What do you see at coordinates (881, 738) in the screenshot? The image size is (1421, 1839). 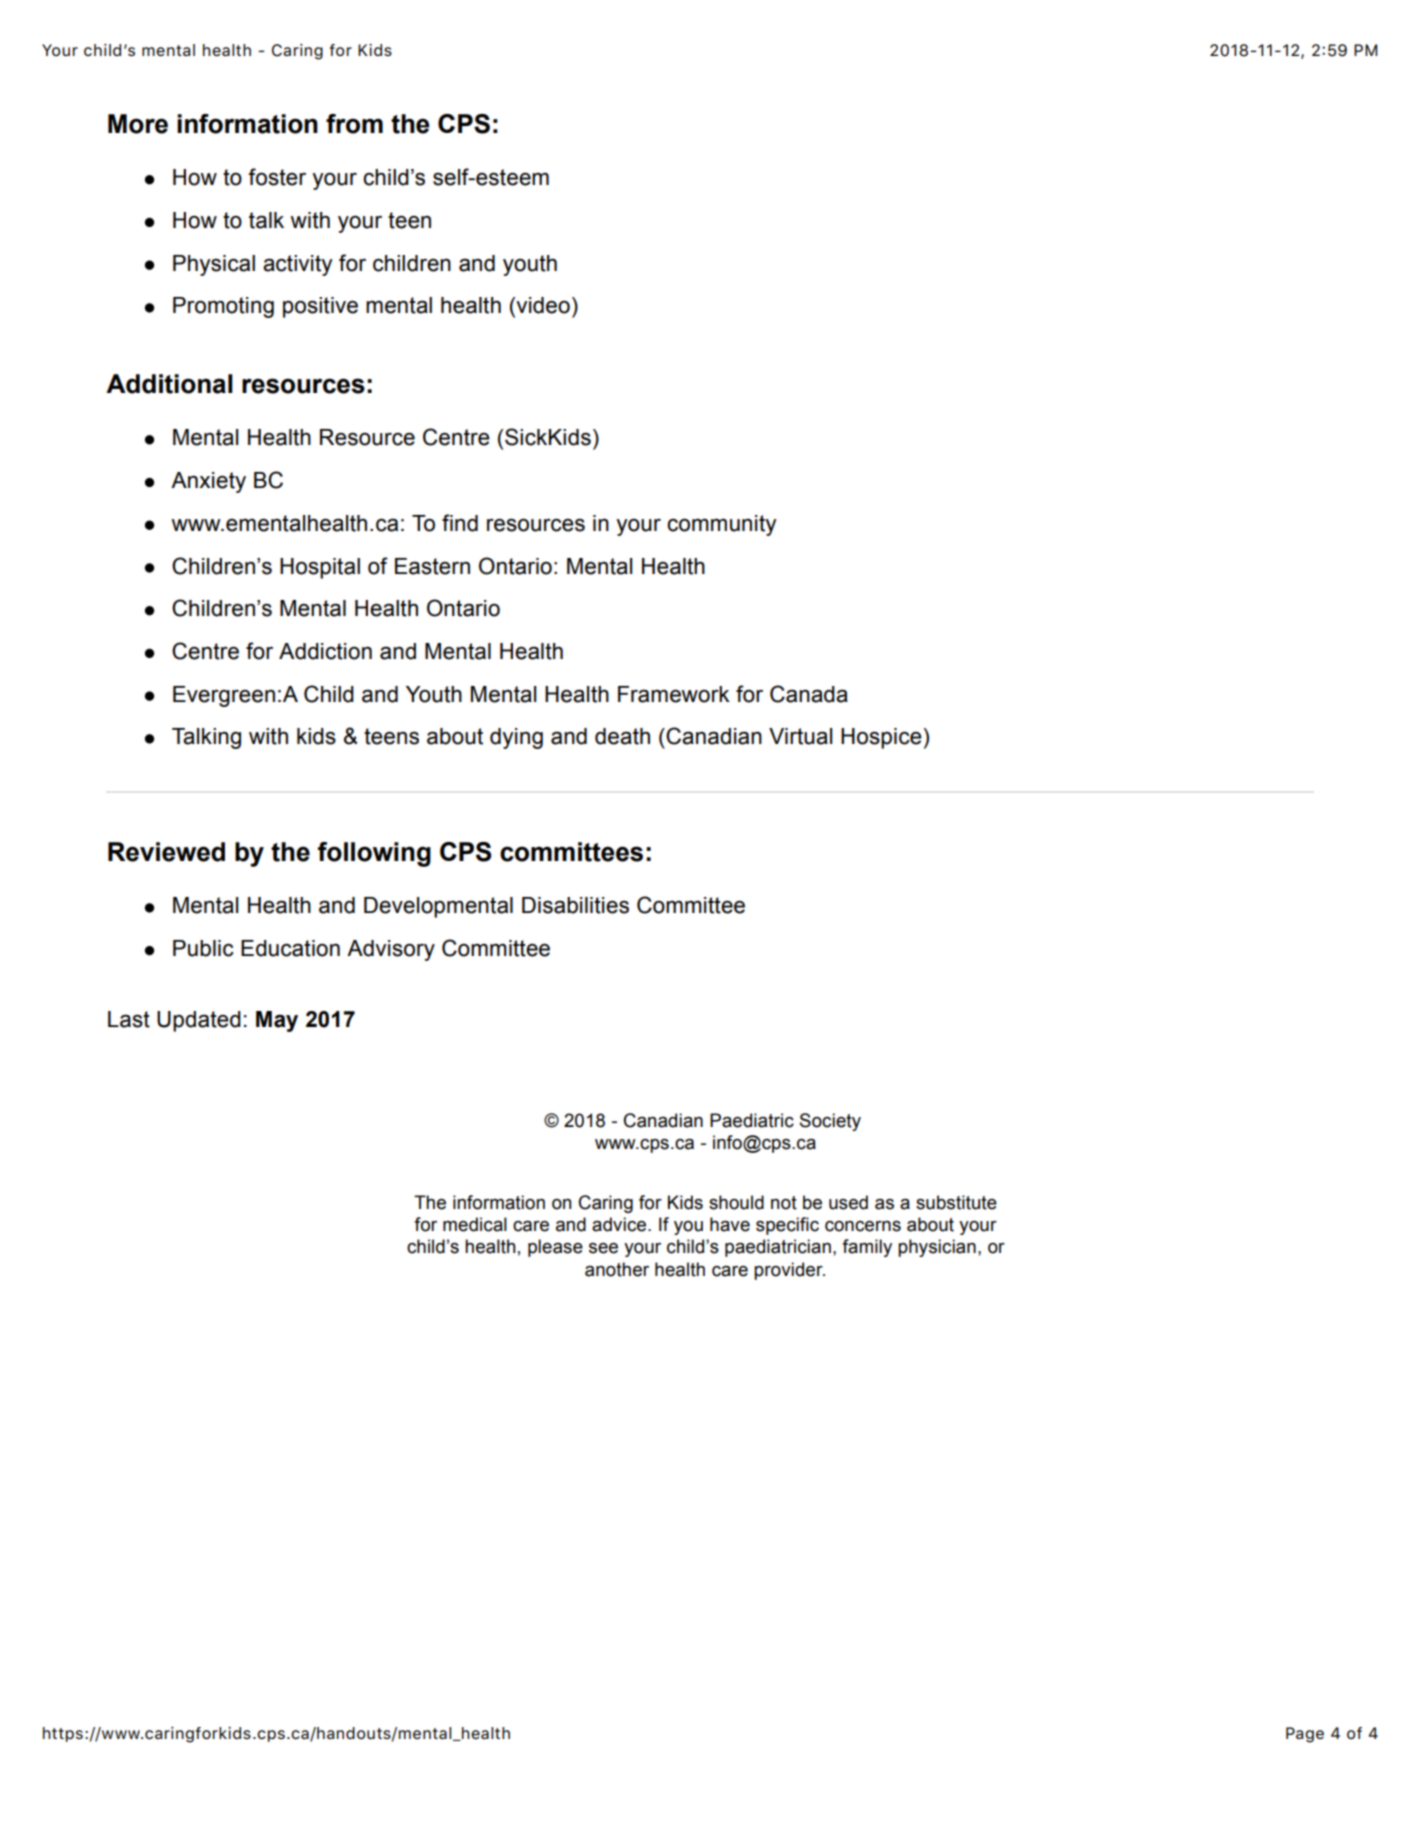 I see `Hospice` at bounding box center [881, 738].
